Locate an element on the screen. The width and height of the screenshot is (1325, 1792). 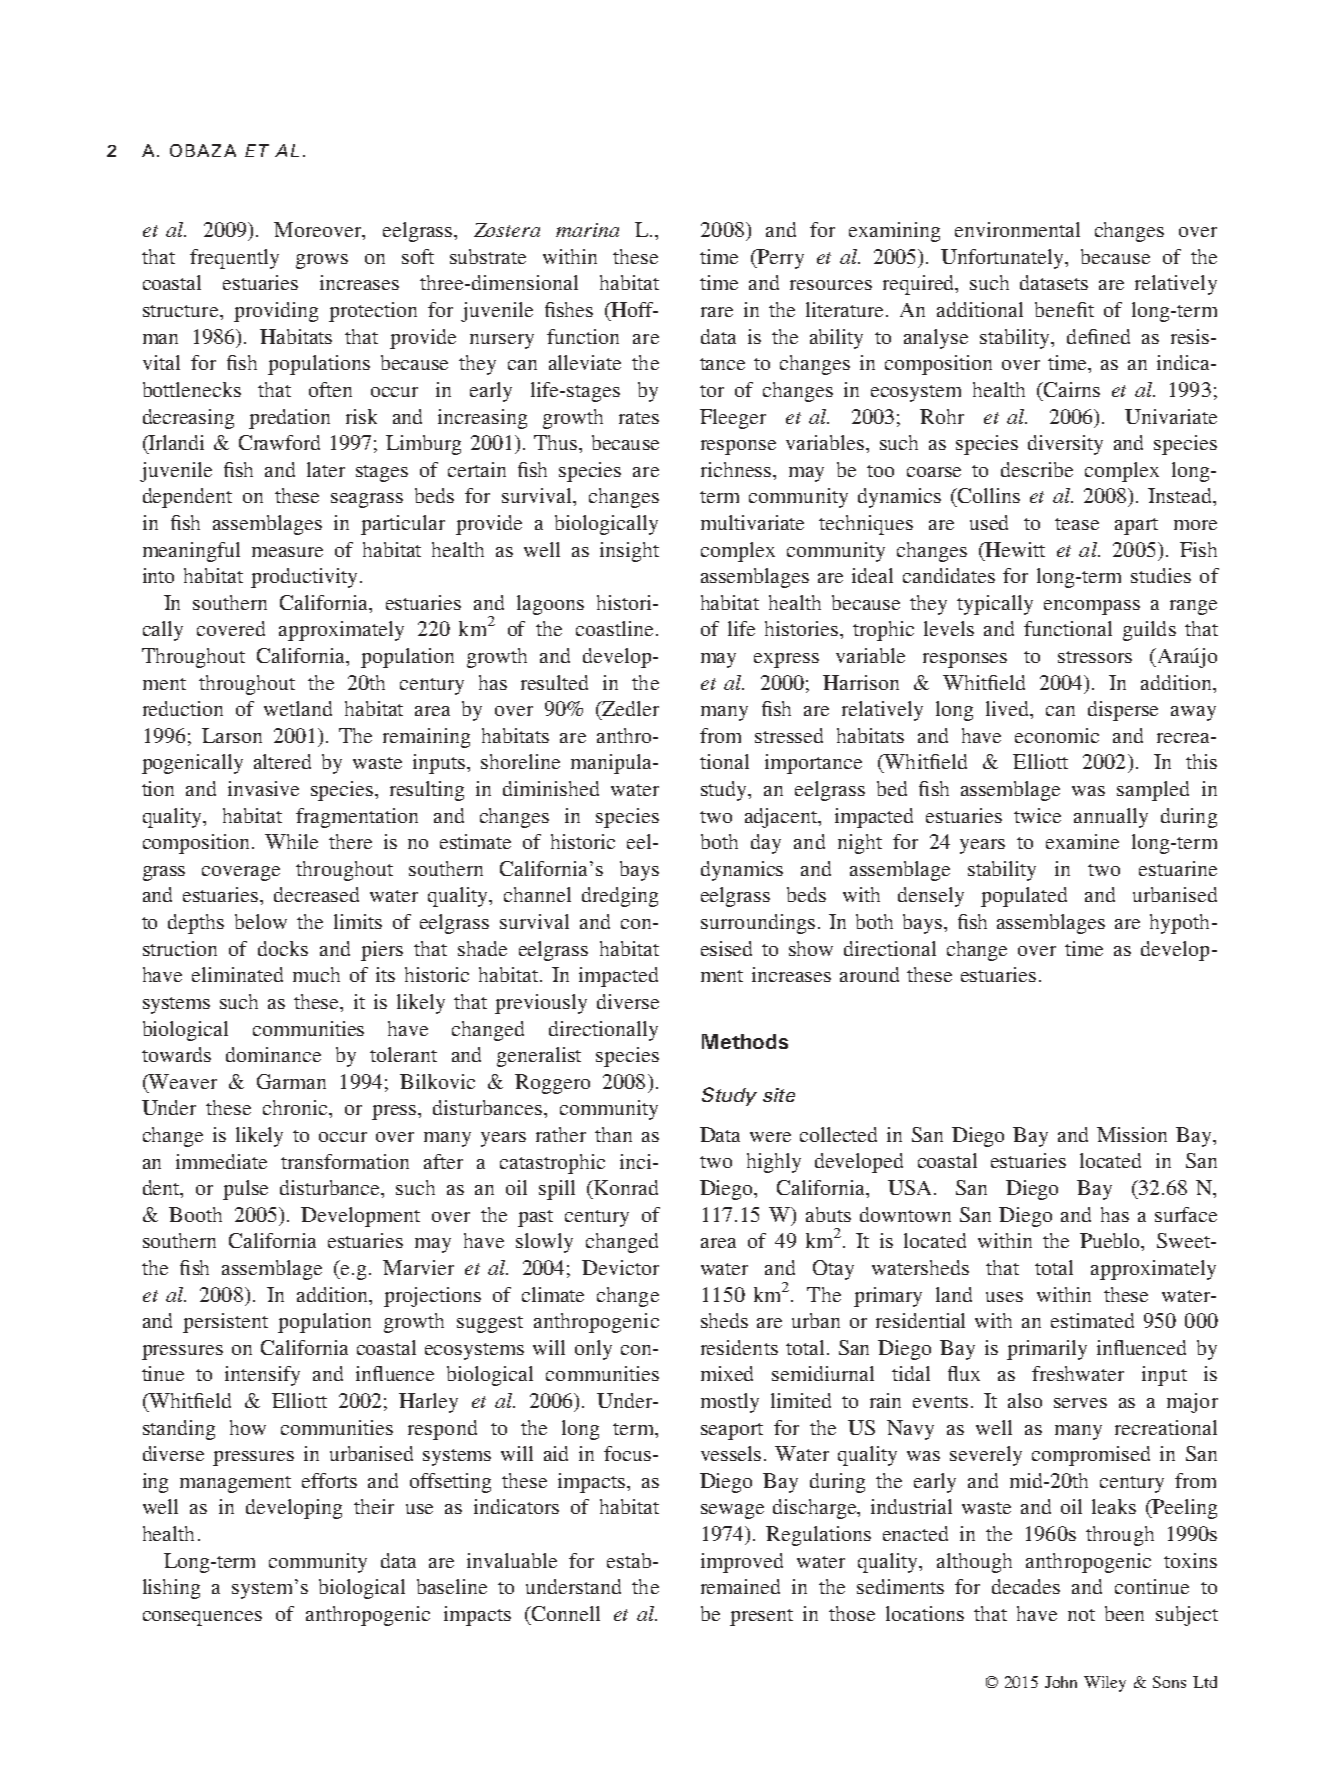
present is located at coordinates (761, 1617).
